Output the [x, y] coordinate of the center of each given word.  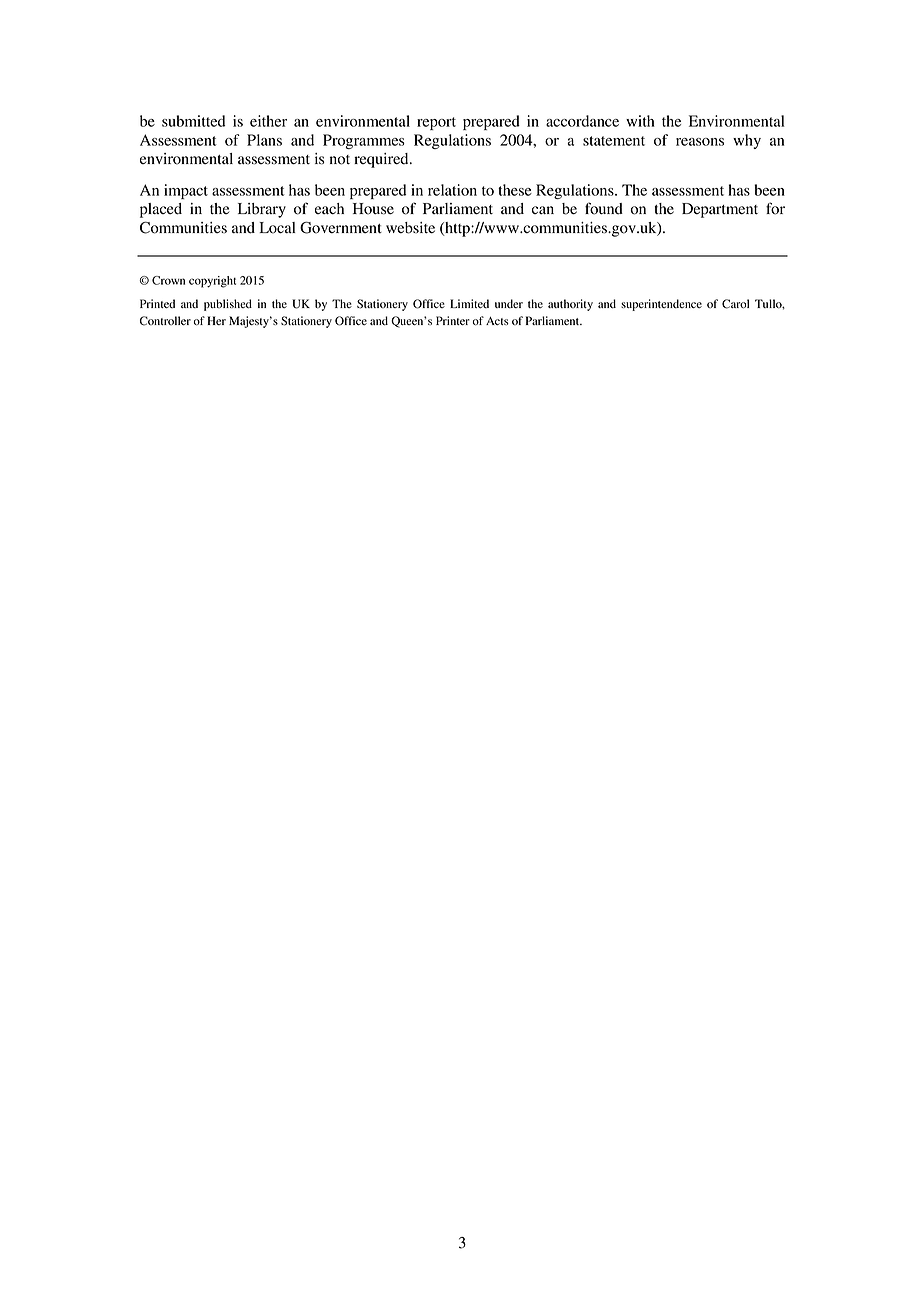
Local [277, 228]
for [775, 208]
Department [720, 210]
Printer [453, 320]
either [268, 121]
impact [186, 191]
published [228, 305]
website [410, 228]
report [436, 123]
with [640, 121]
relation [452, 190]
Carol [735, 304]
